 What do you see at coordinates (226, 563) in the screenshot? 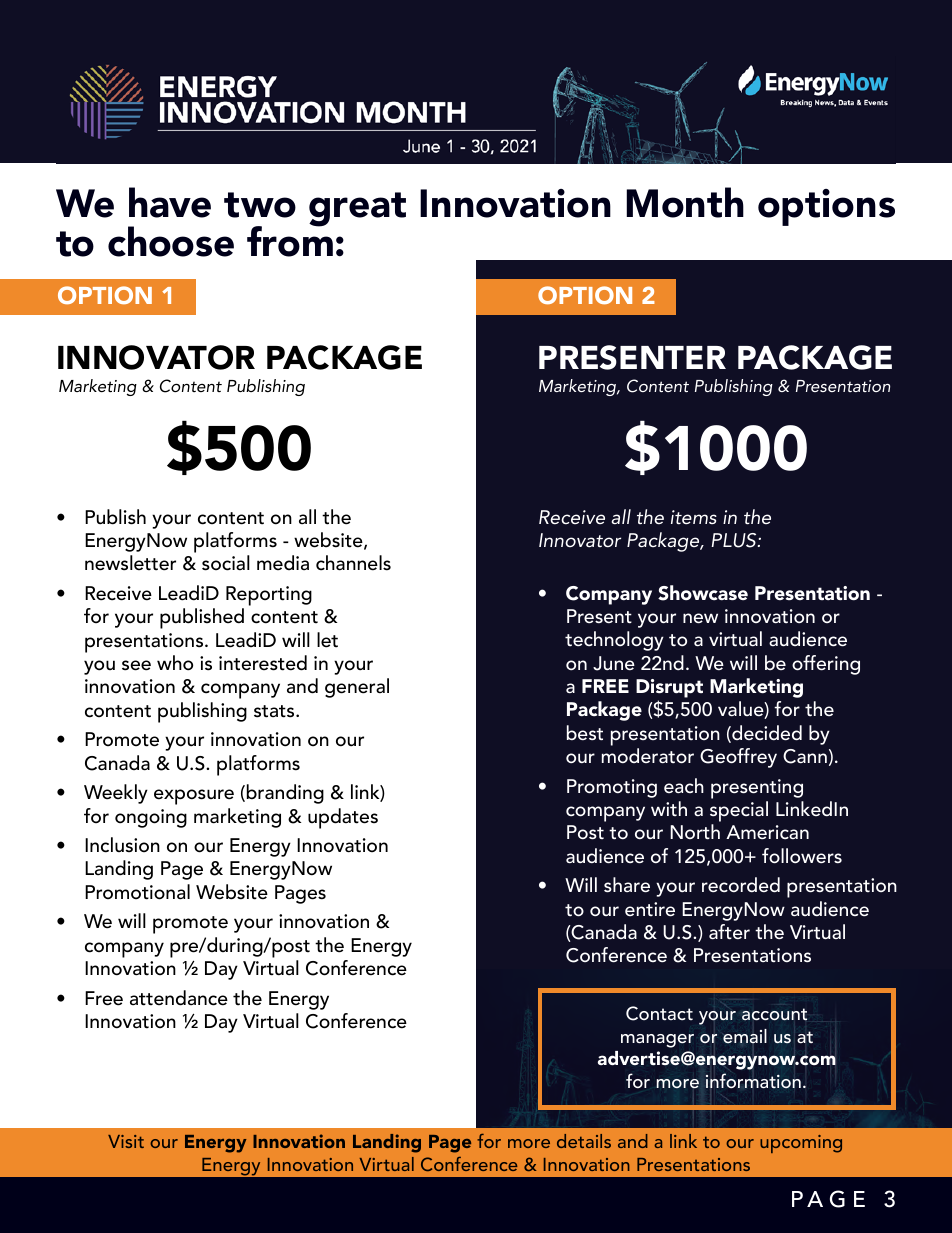
I see `social` at bounding box center [226, 563].
